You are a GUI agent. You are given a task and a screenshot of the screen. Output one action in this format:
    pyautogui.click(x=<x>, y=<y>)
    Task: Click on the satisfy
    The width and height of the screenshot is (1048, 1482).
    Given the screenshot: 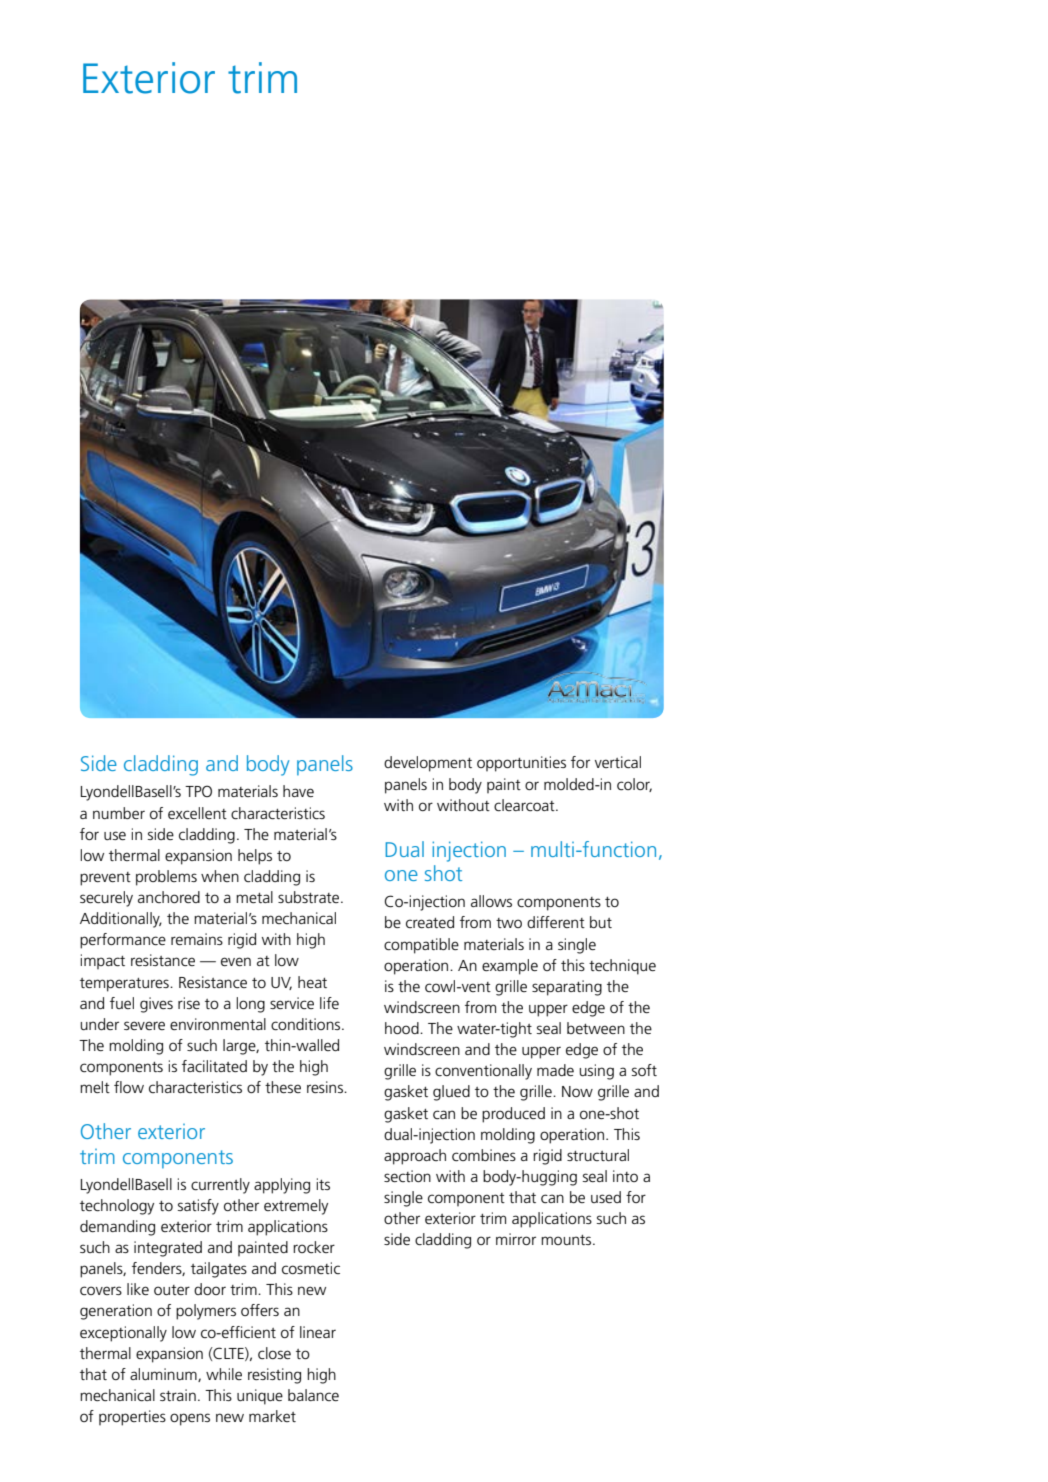 What is the action you would take?
    pyautogui.click(x=198, y=1207)
